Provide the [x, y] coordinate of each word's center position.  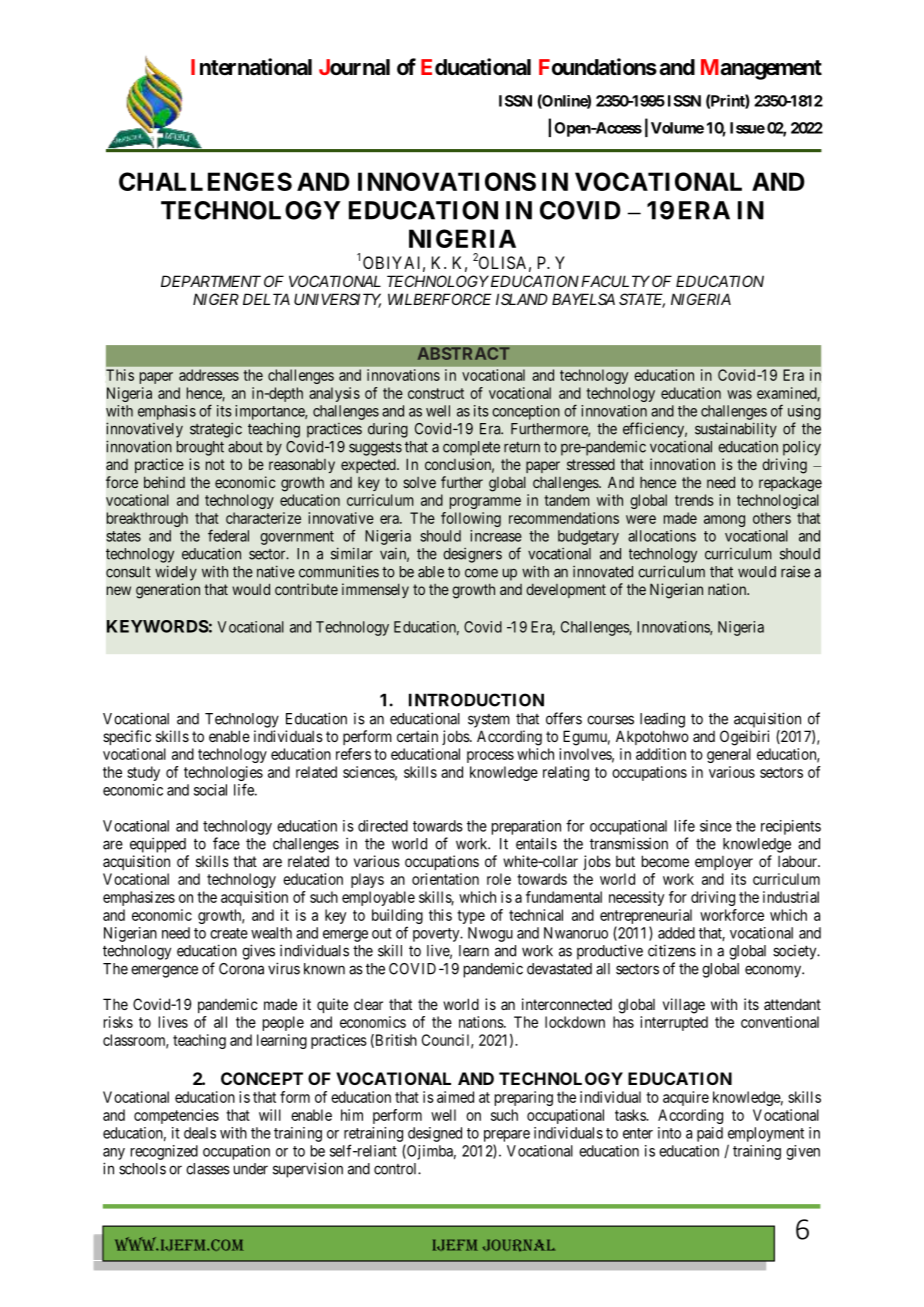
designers [472, 555]
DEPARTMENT [211, 281]
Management [761, 69]
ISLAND [522, 299]
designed [435, 1134]
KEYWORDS [158, 626]
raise [795, 572]
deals [200, 1133]
